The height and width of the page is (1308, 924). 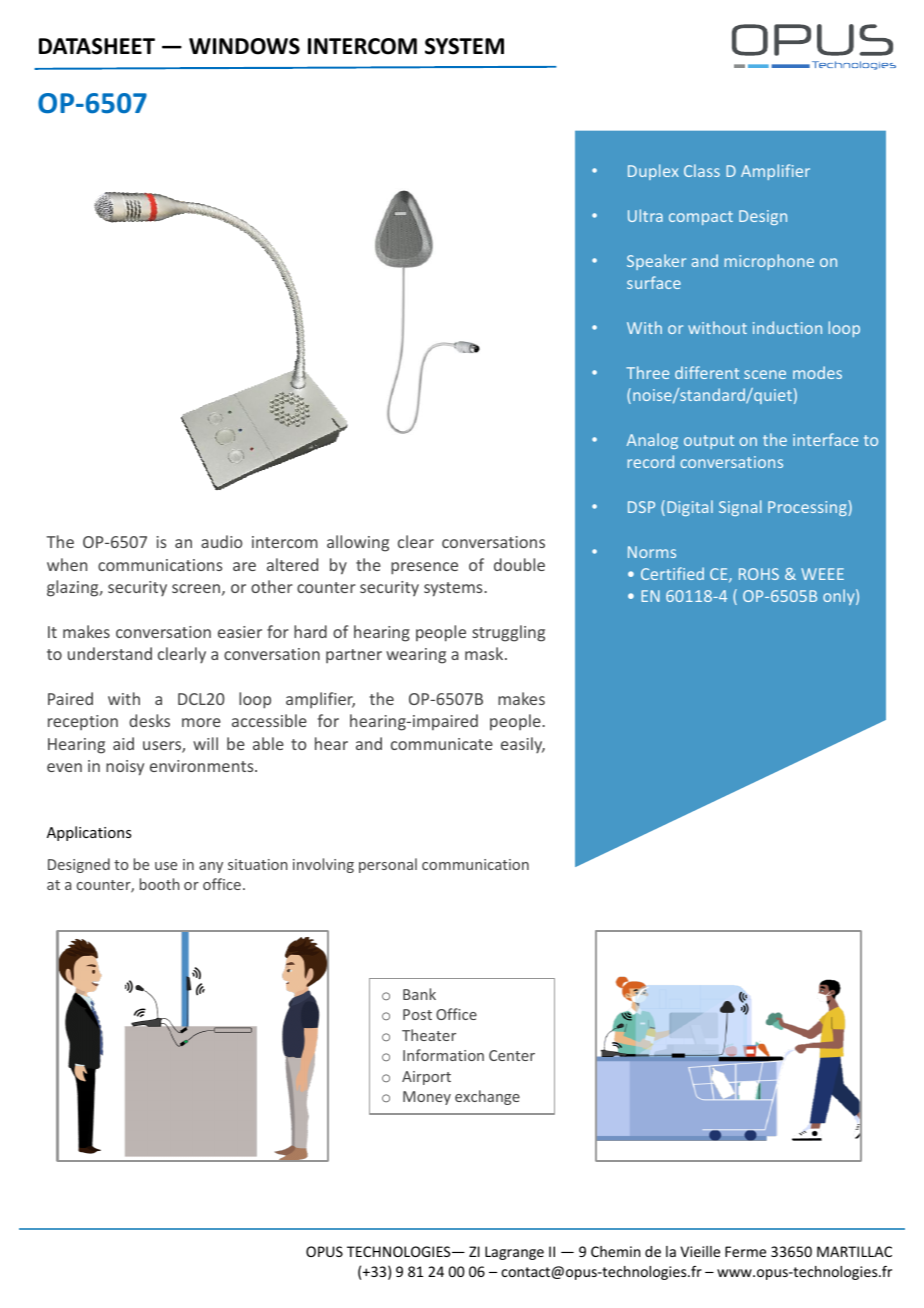 What do you see at coordinates (427, 1098) in the page?
I see `Money` at bounding box center [427, 1098].
